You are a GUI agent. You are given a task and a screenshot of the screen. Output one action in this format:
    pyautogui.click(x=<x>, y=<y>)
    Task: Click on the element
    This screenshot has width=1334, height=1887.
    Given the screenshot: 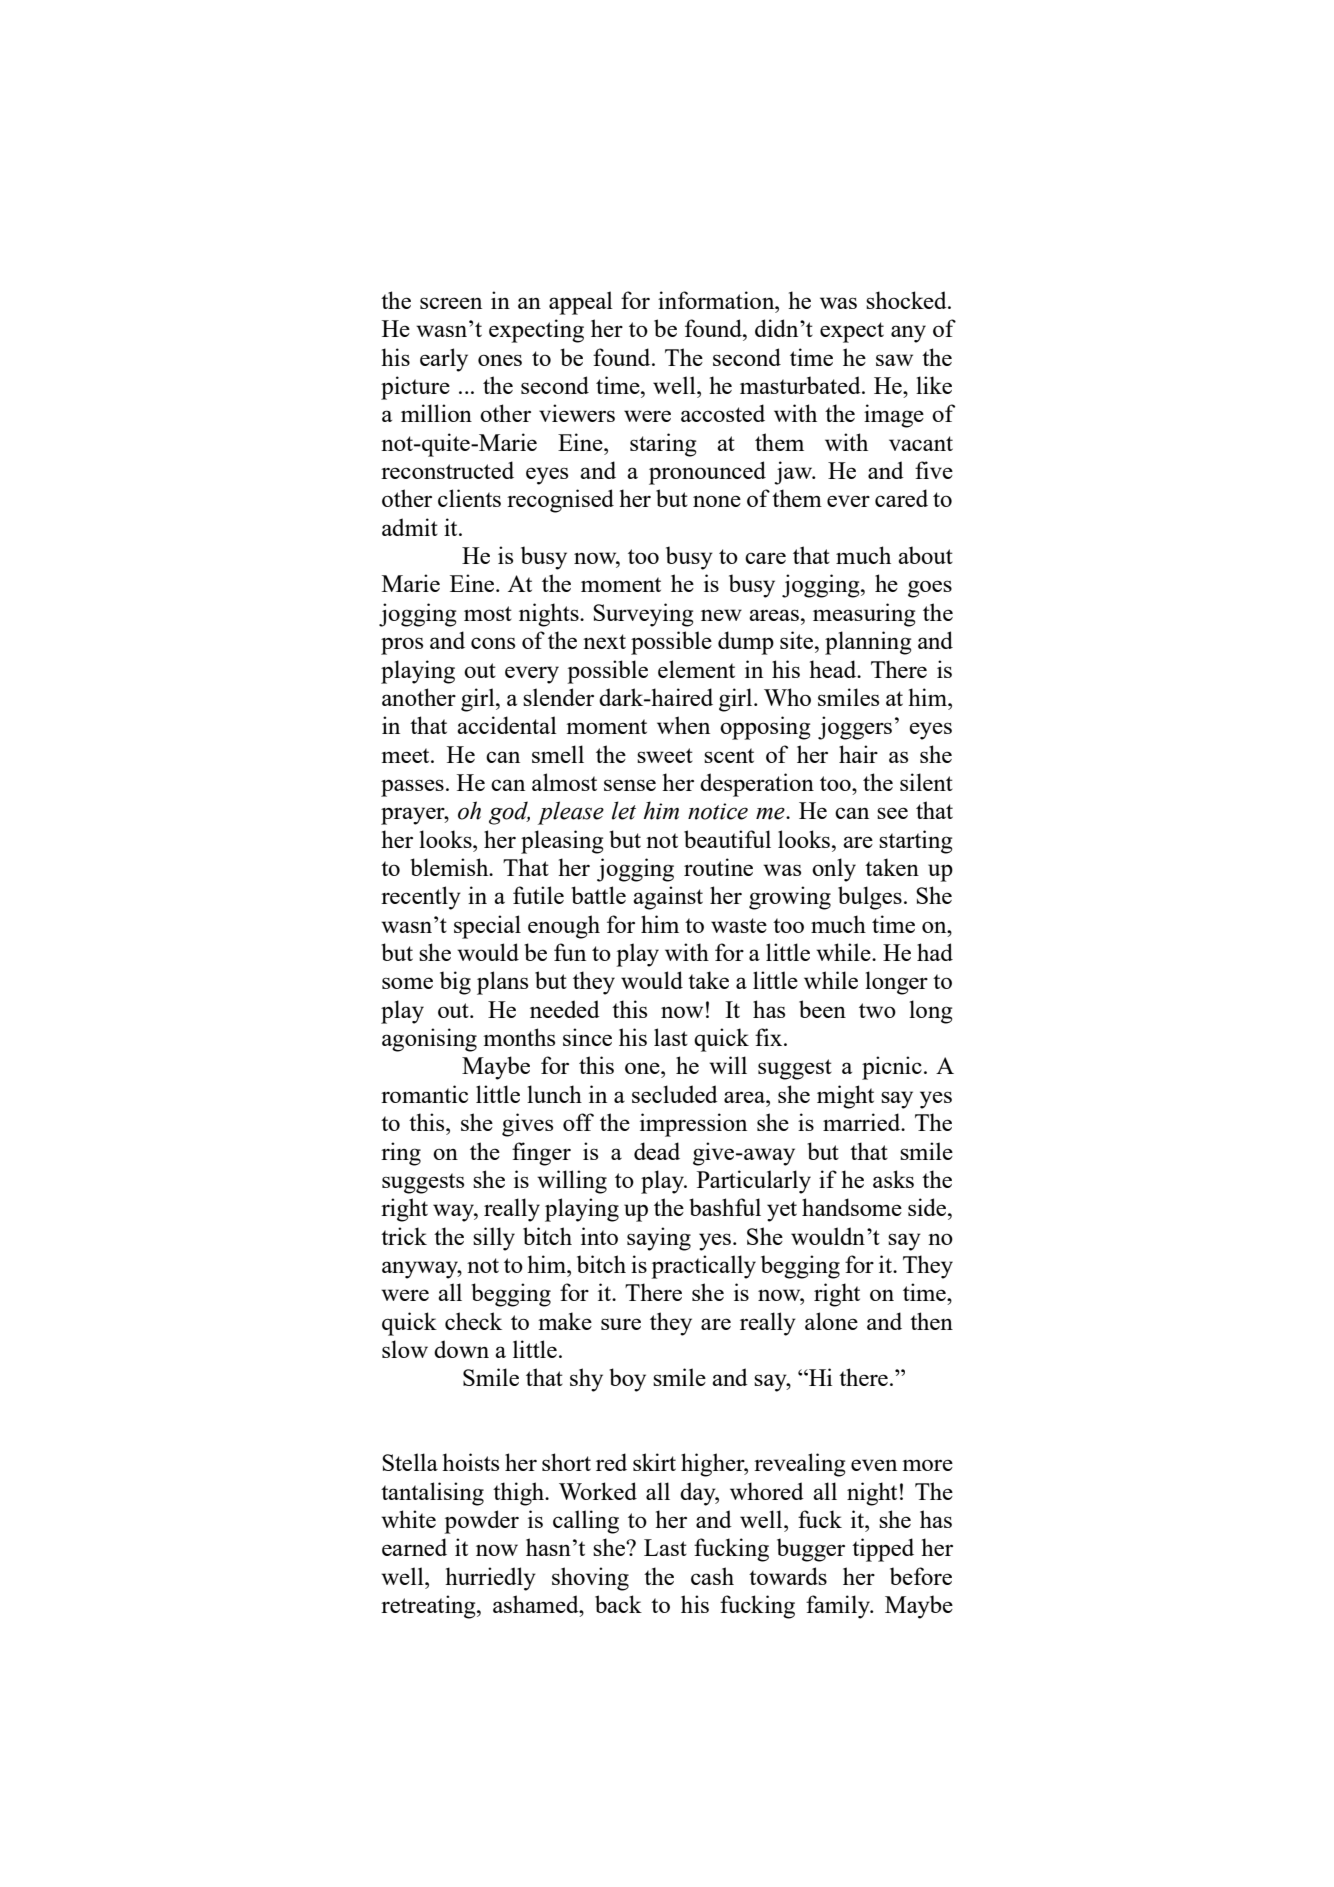 What is the action you would take?
    pyautogui.click(x=696, y=669)
